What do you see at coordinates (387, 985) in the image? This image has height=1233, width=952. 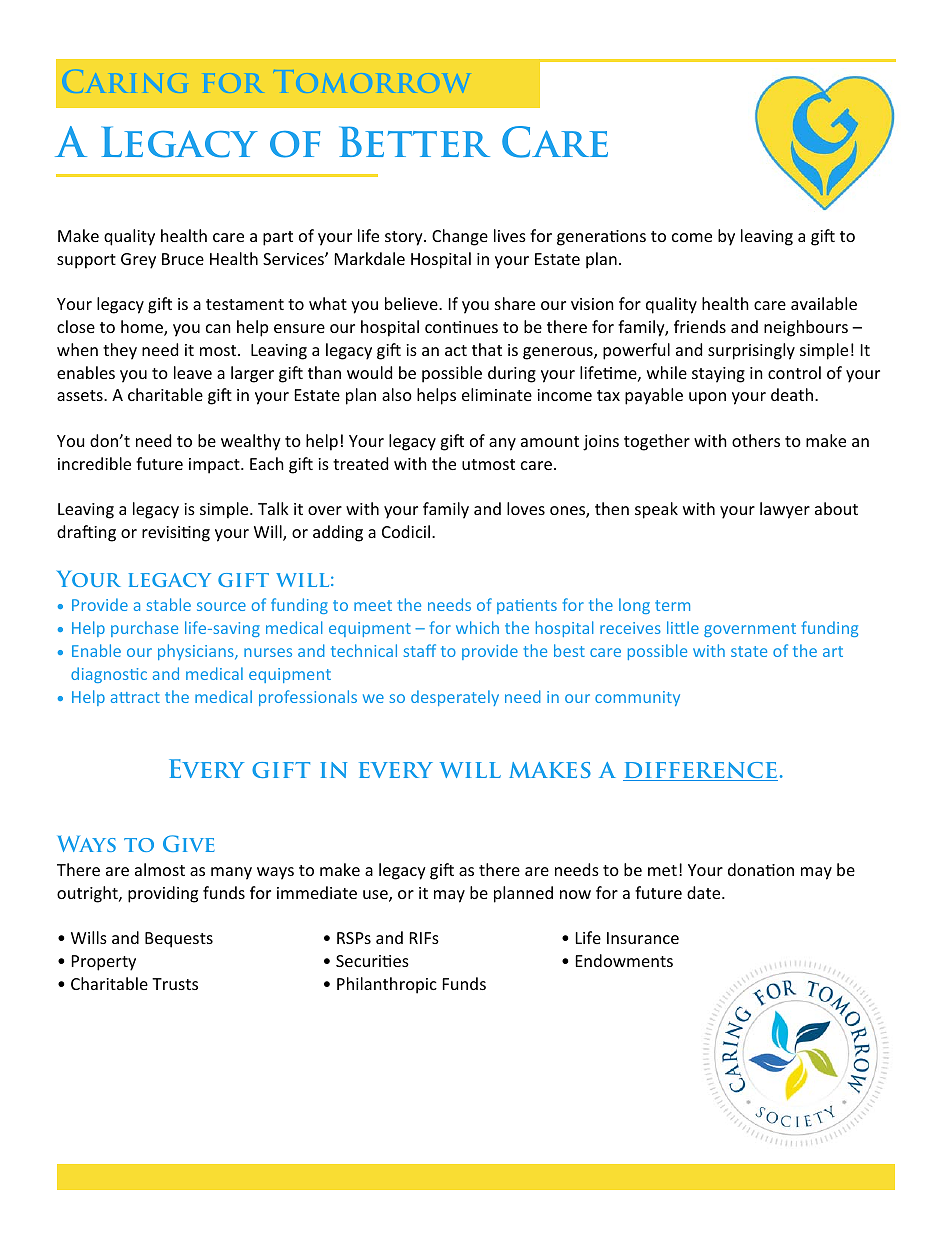 I see `Philanthropic` at bounding box center [387, 985].
